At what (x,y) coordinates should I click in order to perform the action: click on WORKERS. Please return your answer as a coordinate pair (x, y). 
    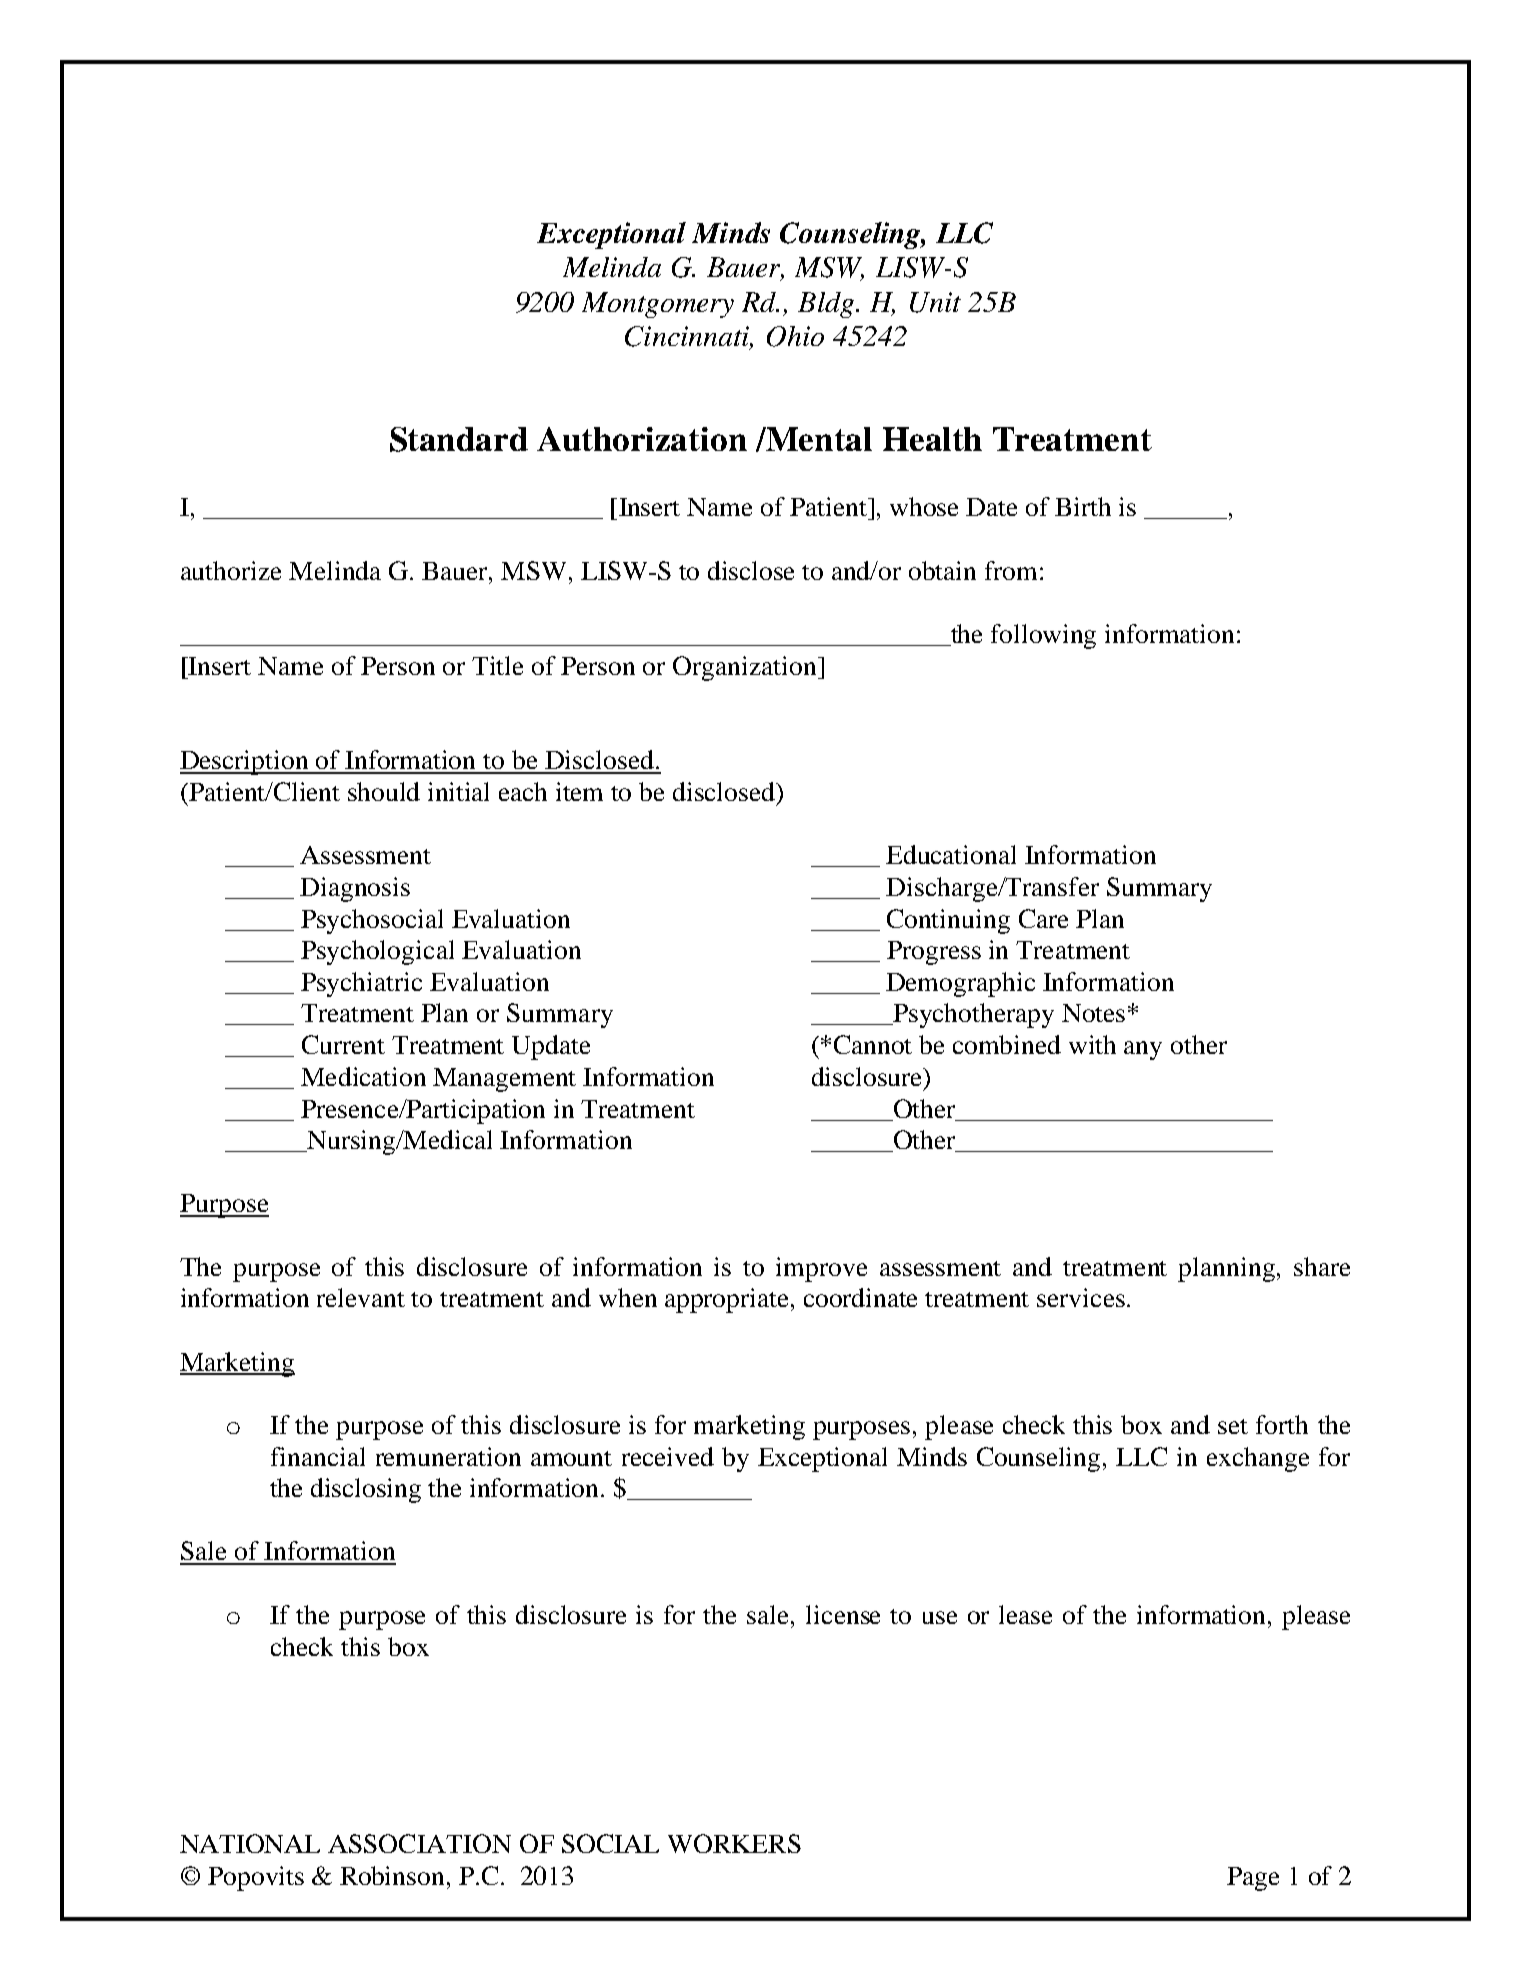
    Looking at the image, I should click on (734, 1843).
